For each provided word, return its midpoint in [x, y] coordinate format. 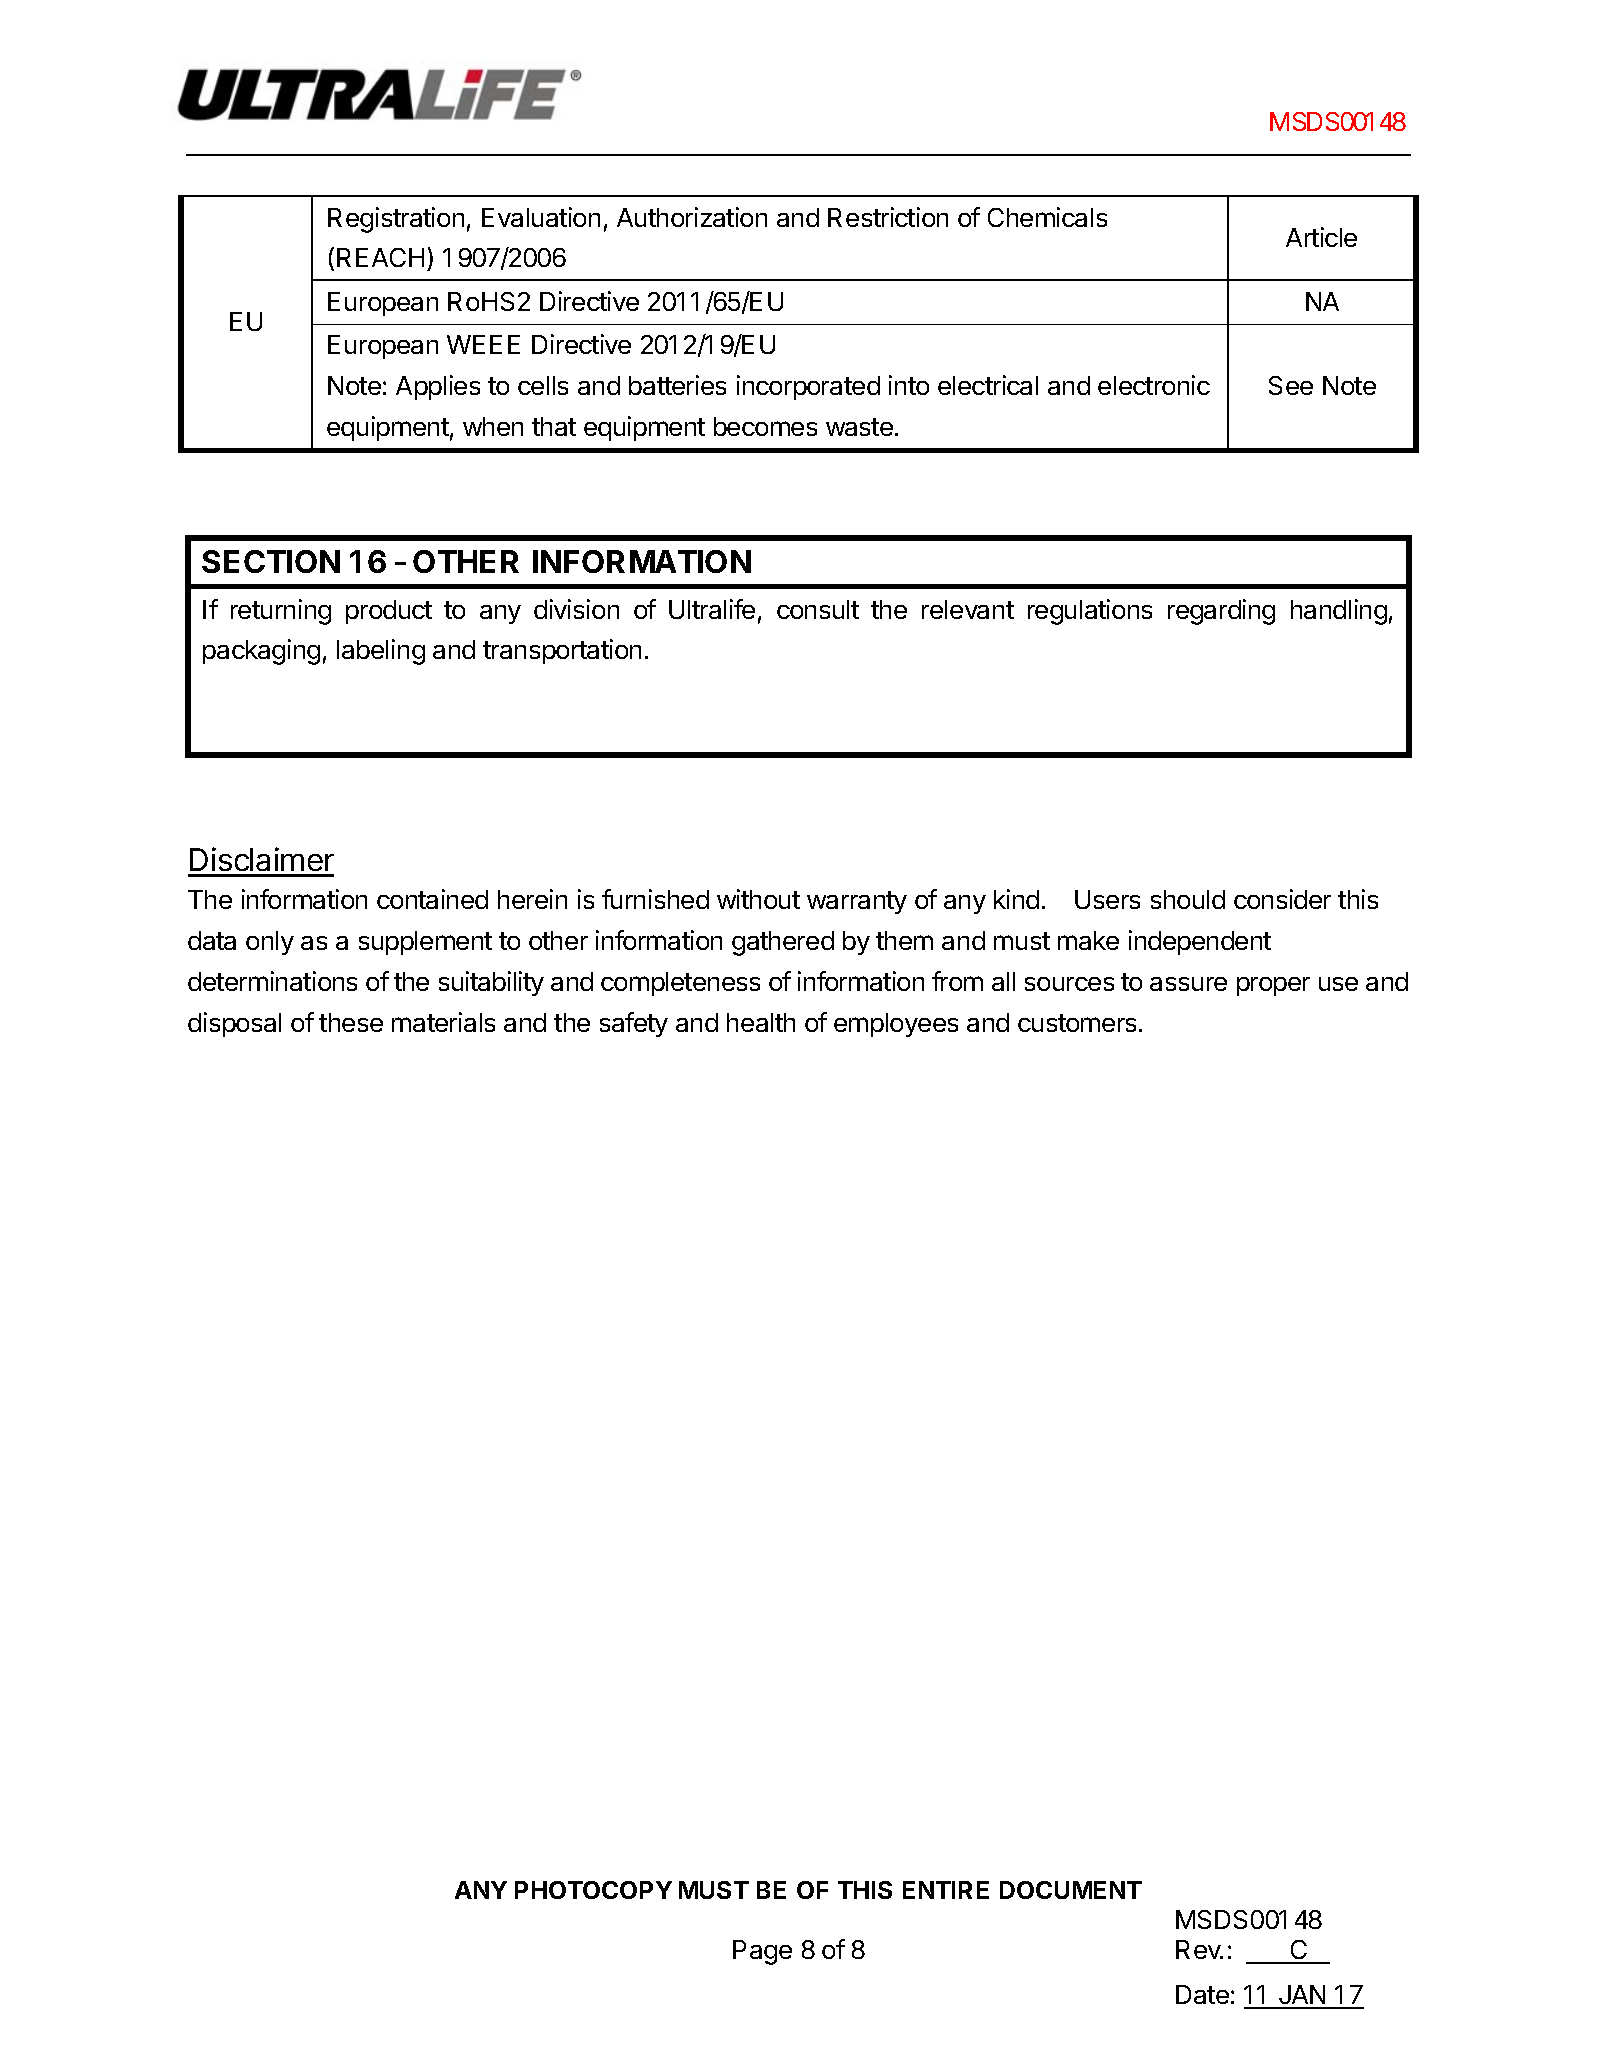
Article [1321, 237]
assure [1188, 984]
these [351, 1022]
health [761, 1022]
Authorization [692, 217]
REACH [380, 257]
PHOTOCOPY [593, 1890]
